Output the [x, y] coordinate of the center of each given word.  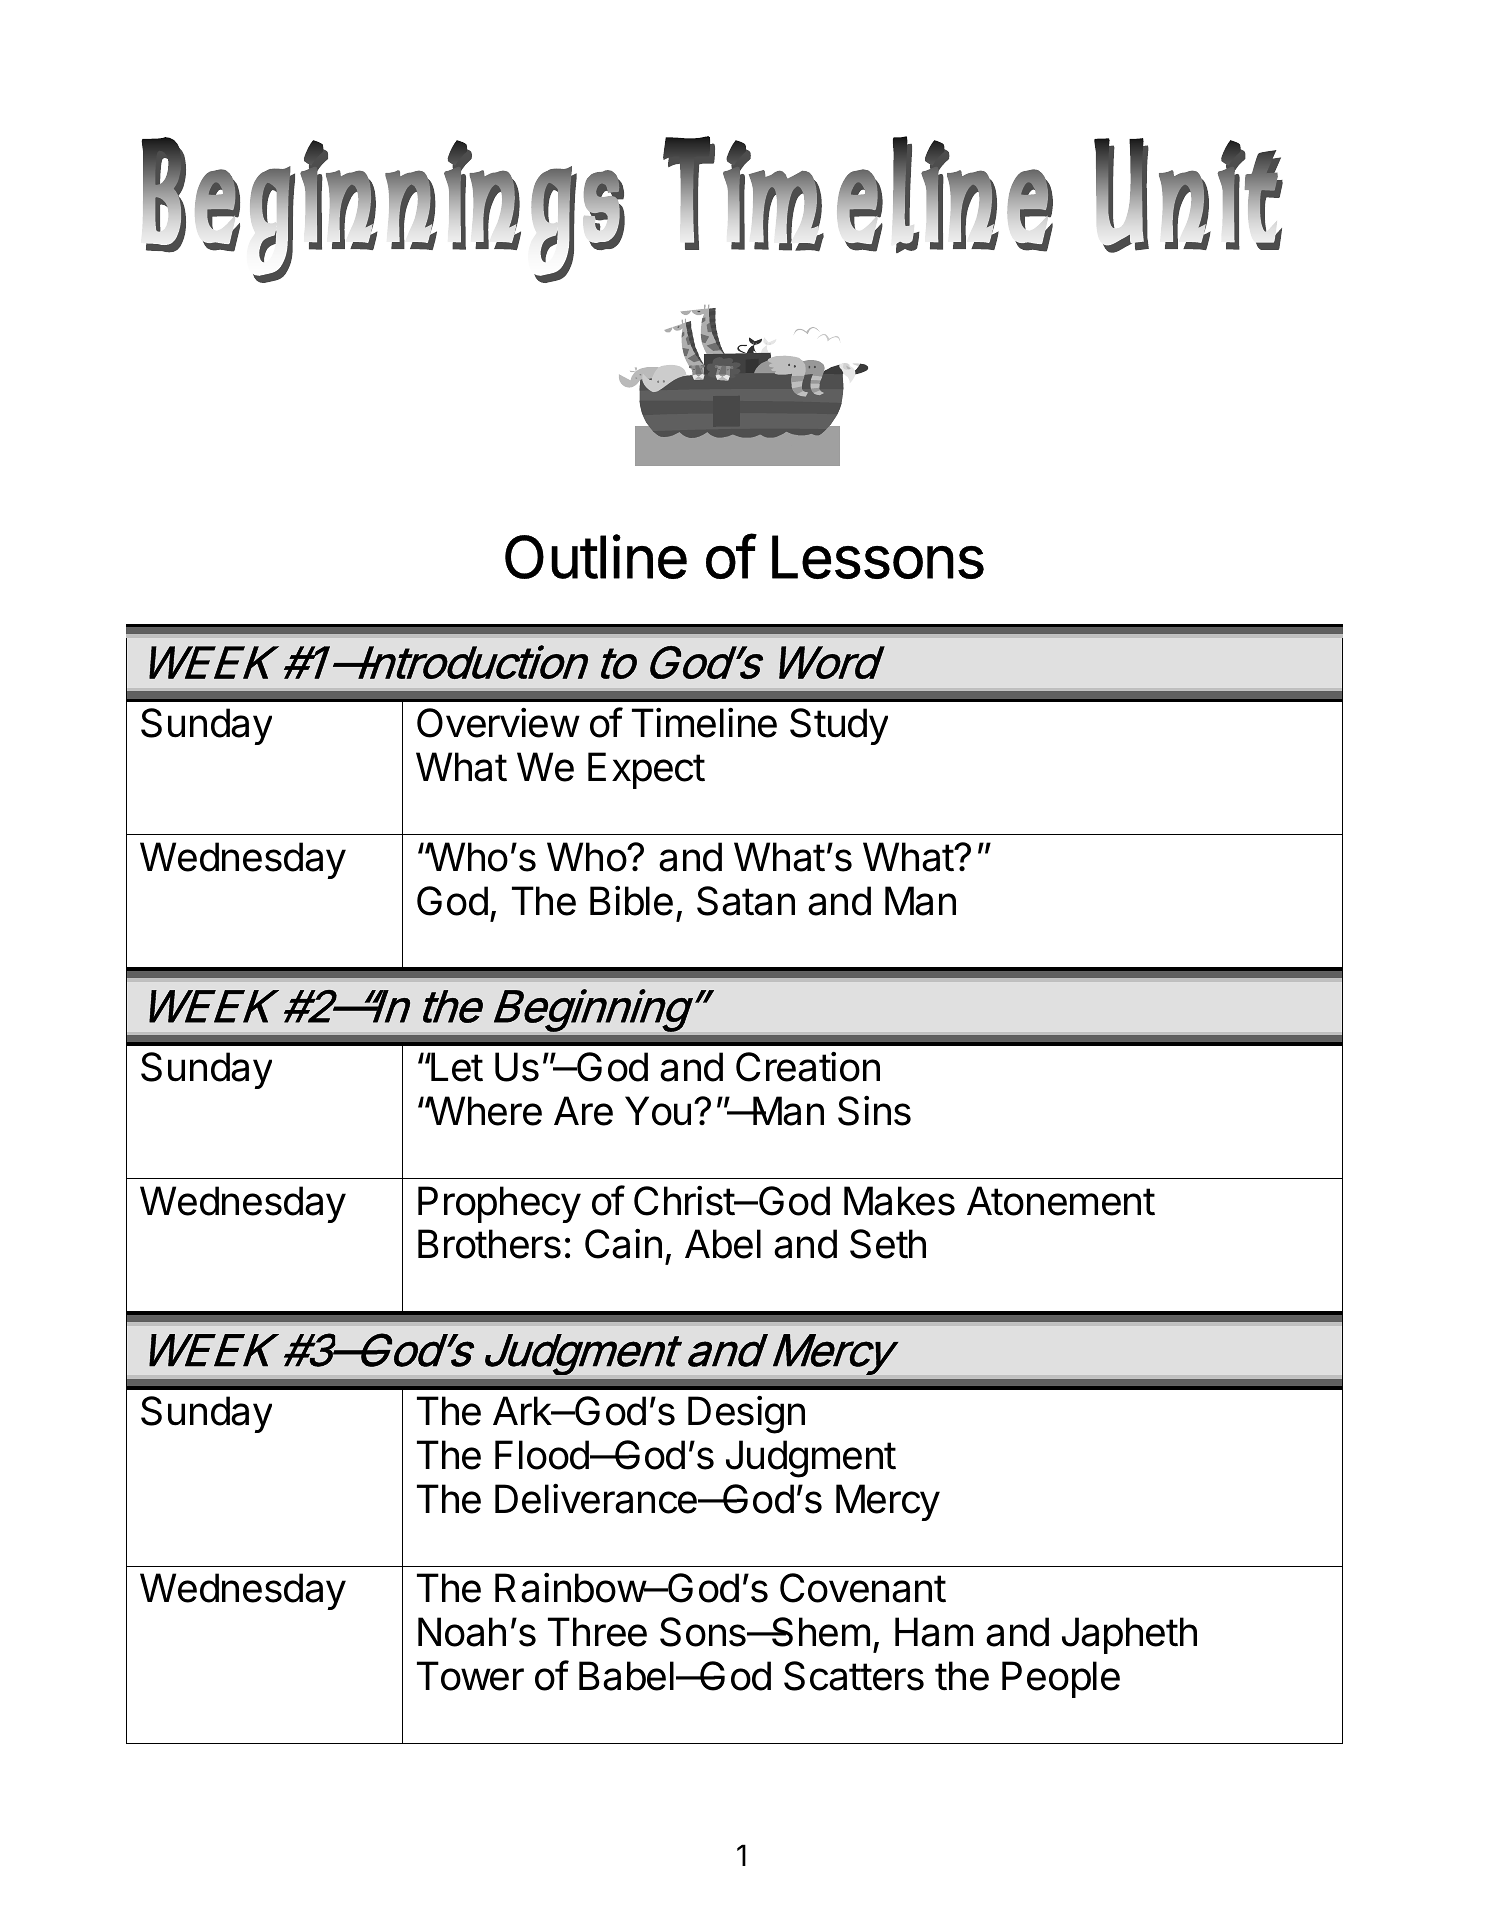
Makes [899, 1201]
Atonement [1061, 1201]
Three [597, 1632]
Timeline [704, 723]
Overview [498, 723]
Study [839, 726]
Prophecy [499, 1204]
